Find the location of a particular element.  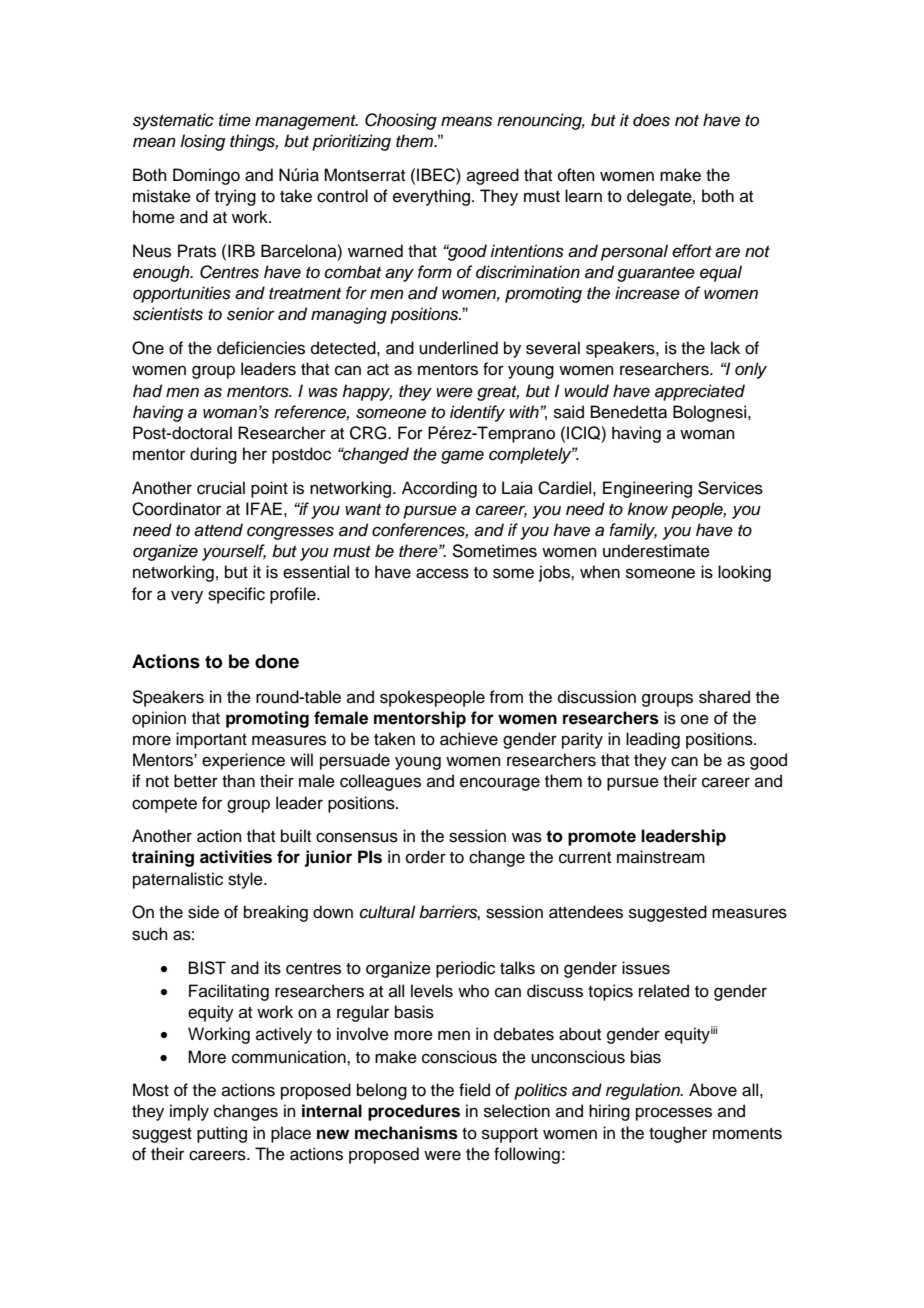

underestimate is located at coordinates (656, 551).
